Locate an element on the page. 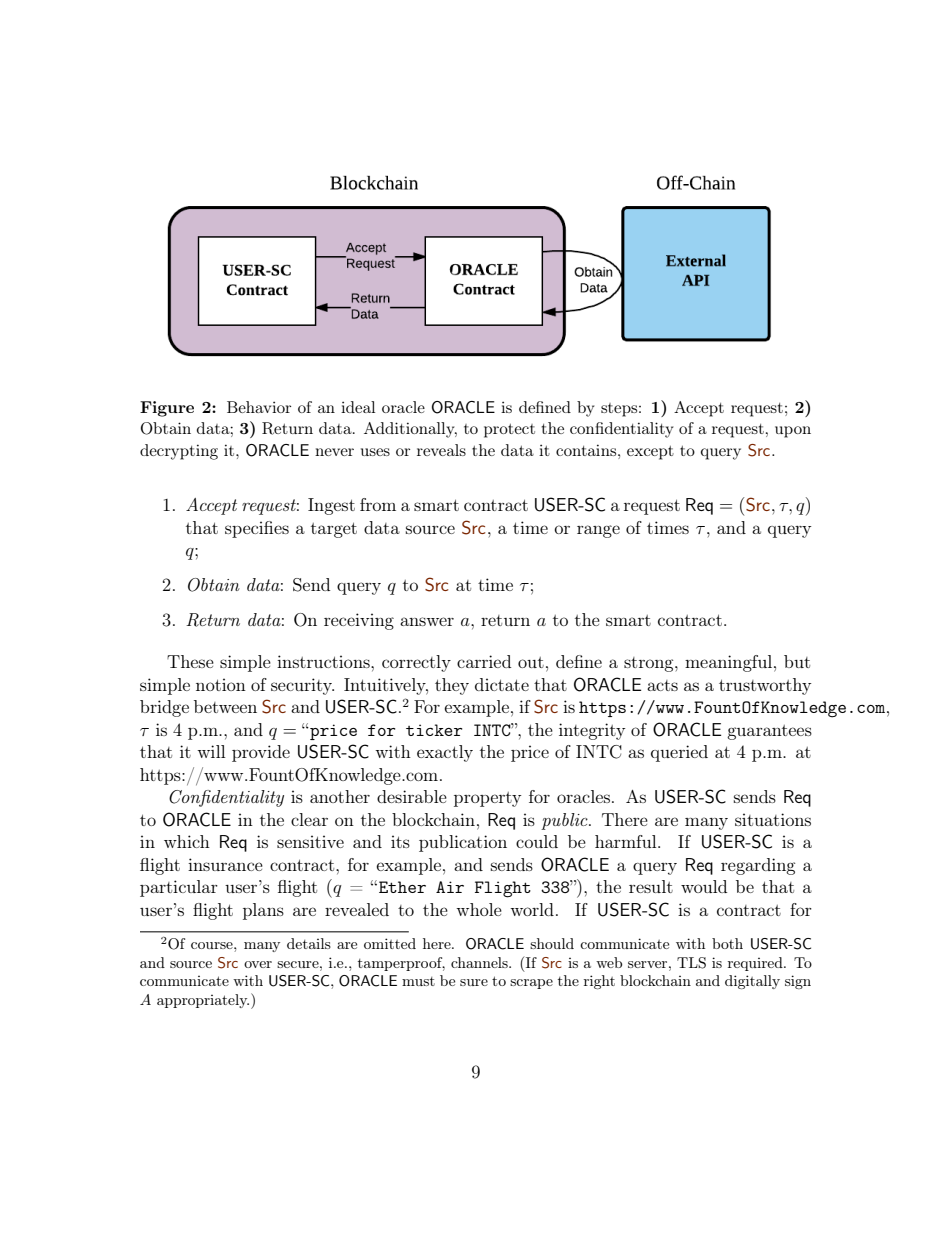 This document has height=1233, width=952. property is located at coordinates (488, 799).
